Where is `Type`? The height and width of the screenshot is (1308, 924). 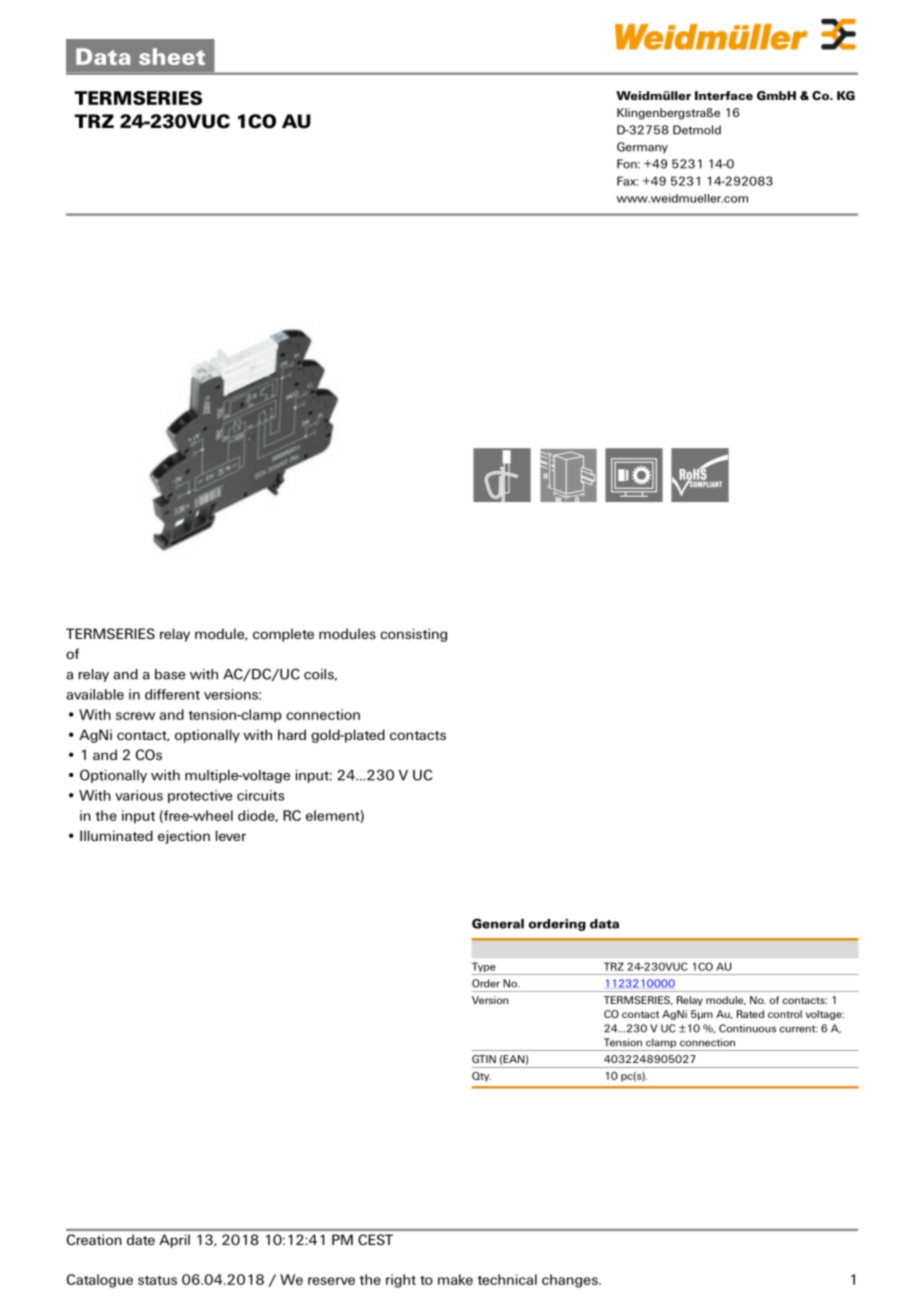 Type is located at coordinates (485, 968).
